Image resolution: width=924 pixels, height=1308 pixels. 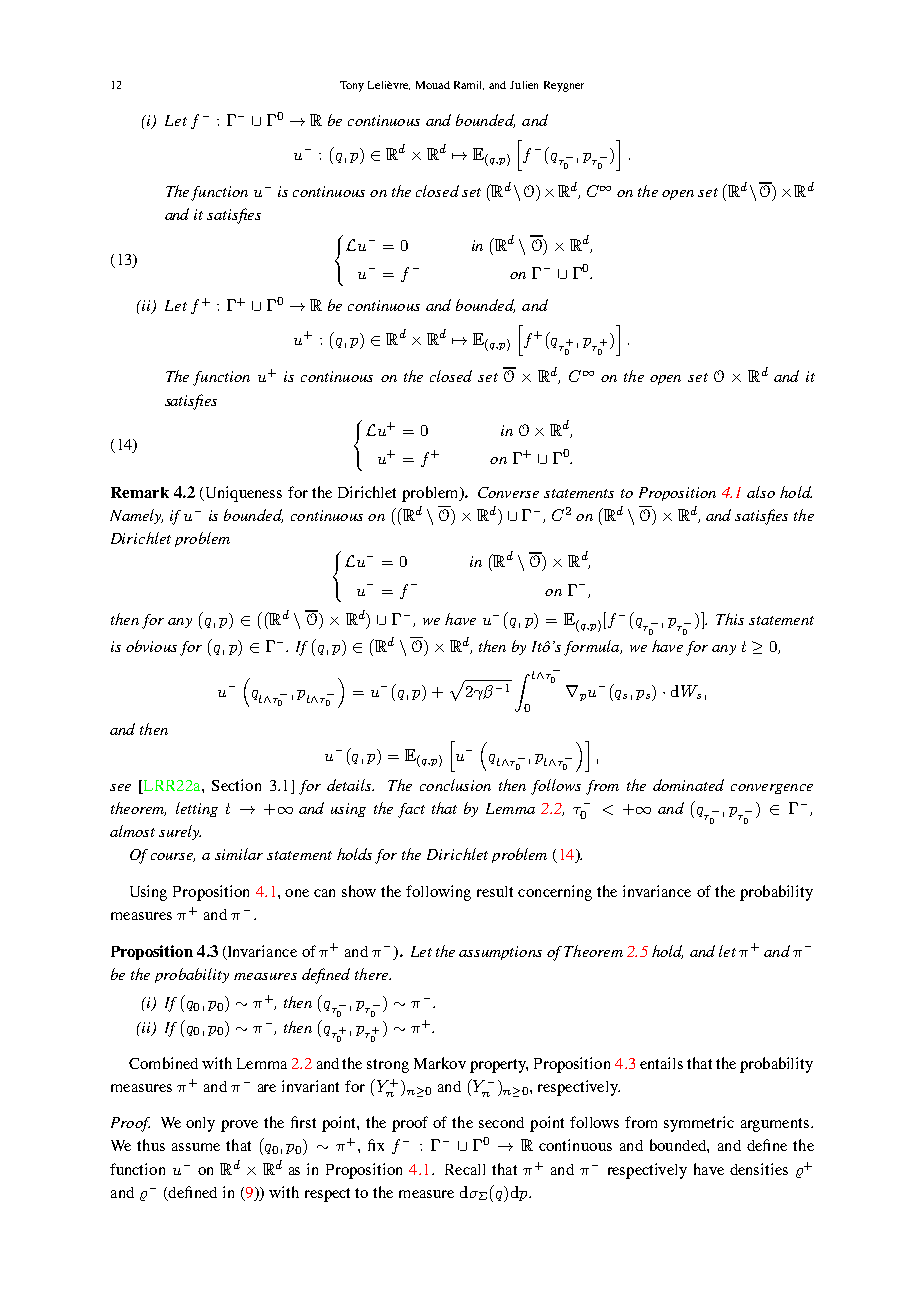 I want to click on assume, so click(x=196, y=1147).
